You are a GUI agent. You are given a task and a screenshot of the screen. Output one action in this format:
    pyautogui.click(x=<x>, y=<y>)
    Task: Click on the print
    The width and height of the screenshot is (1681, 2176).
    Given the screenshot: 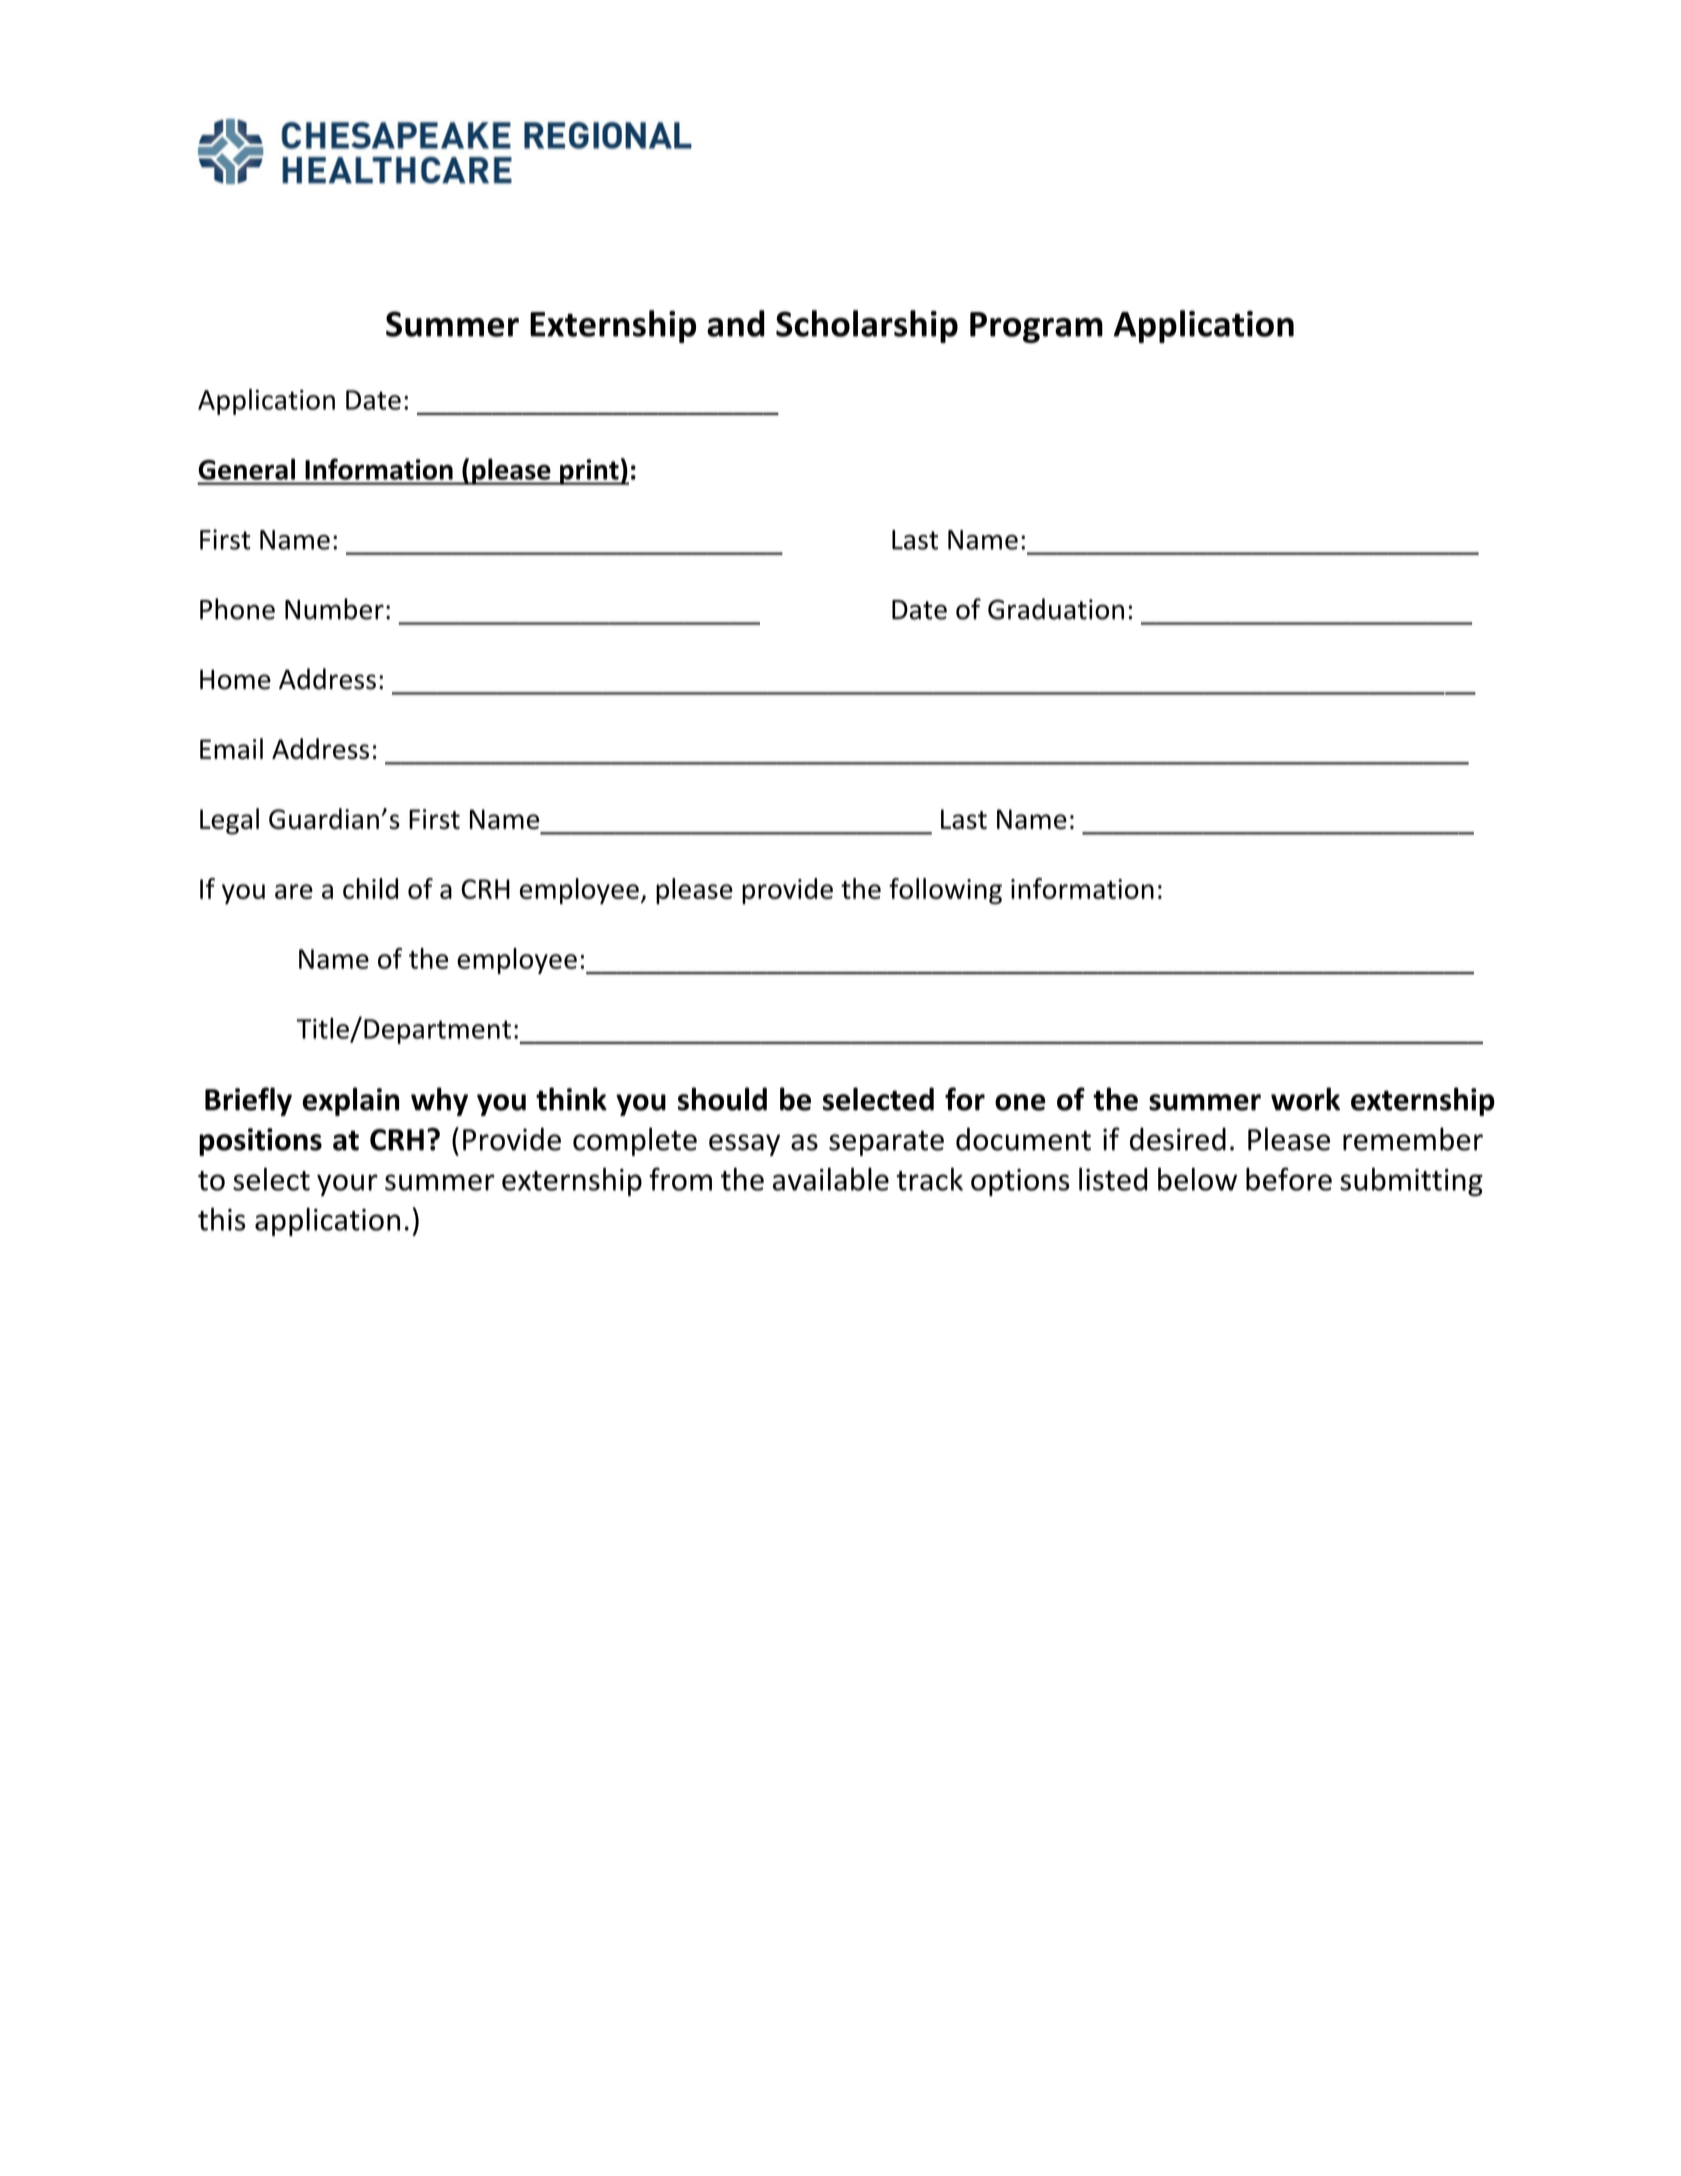 What is the action you would take?
    pyautogui.click(x=589, y=472)
